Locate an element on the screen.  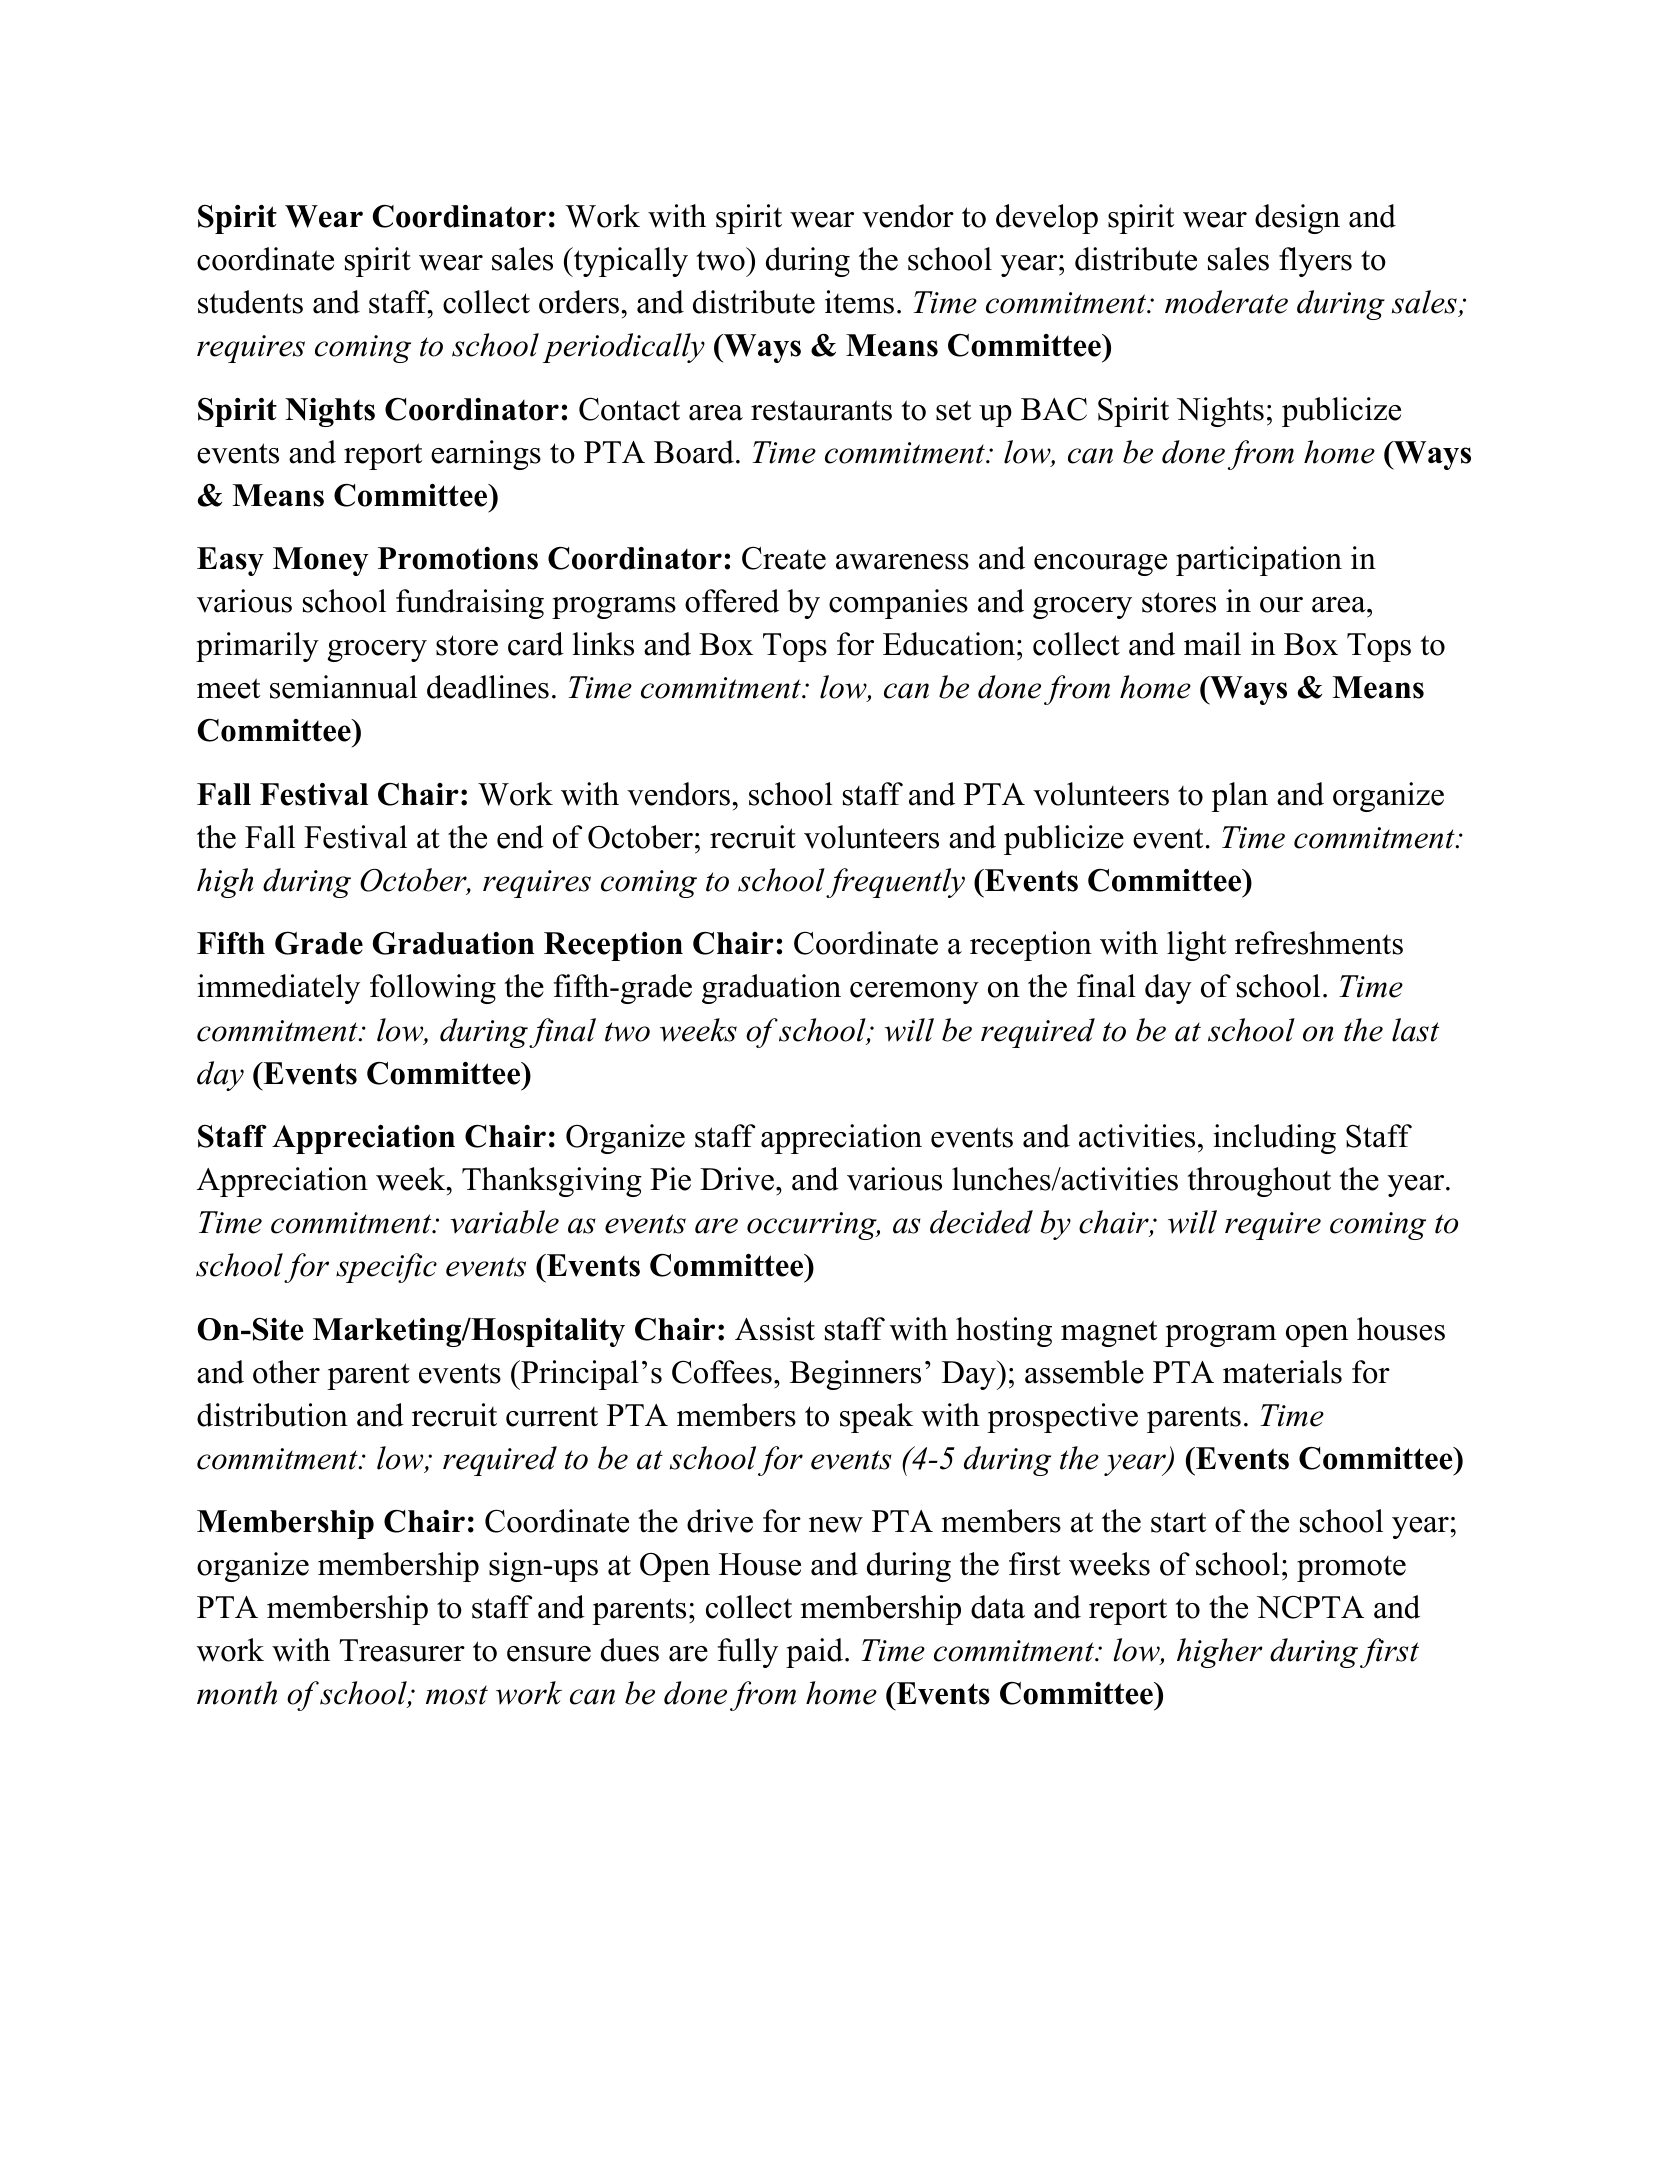
students is located at coordinates (250, 302).
